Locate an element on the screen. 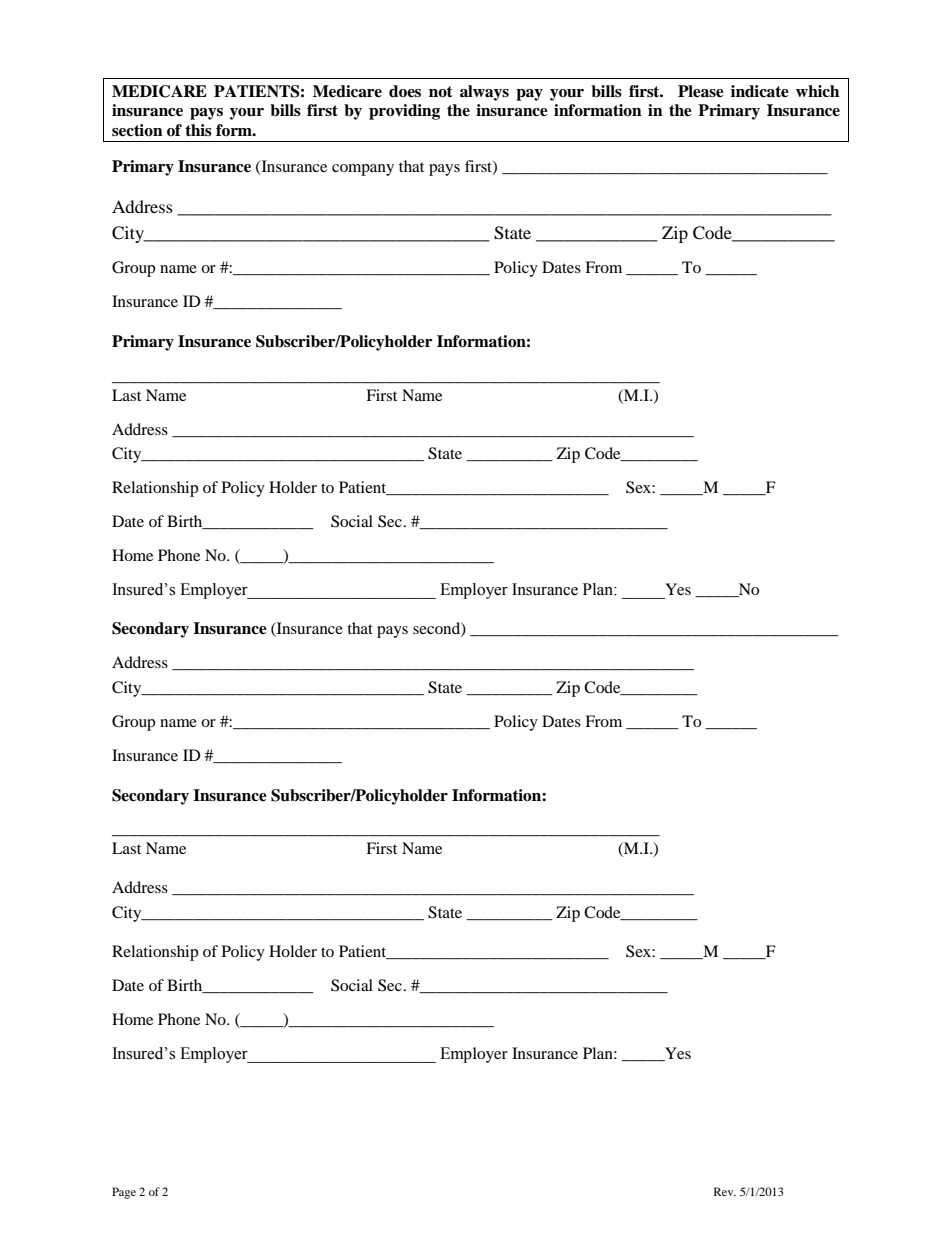  section is located at coordinates (137, 130).
